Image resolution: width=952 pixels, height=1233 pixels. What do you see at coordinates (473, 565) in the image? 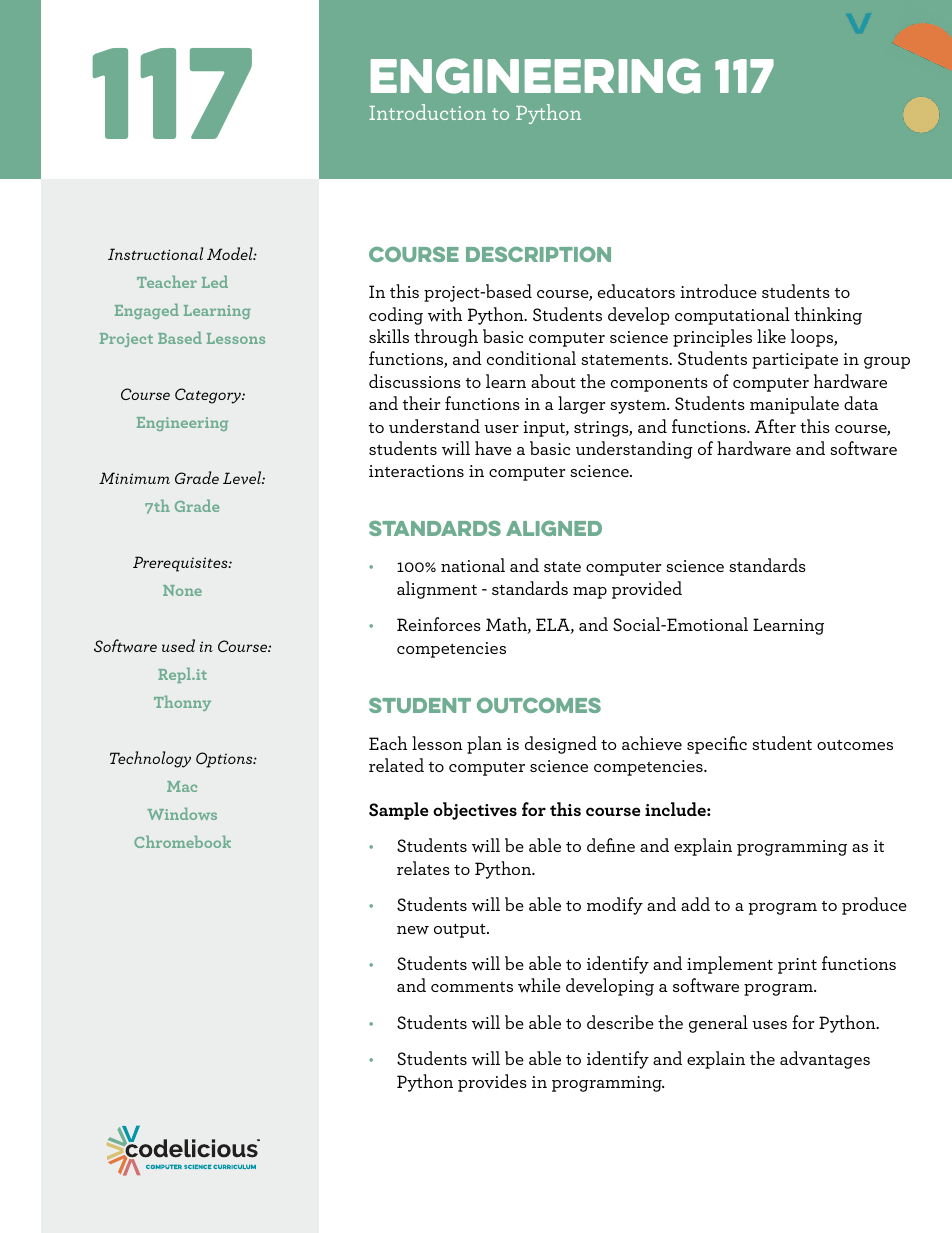
I see `national` at bounding box center [473, 565].
